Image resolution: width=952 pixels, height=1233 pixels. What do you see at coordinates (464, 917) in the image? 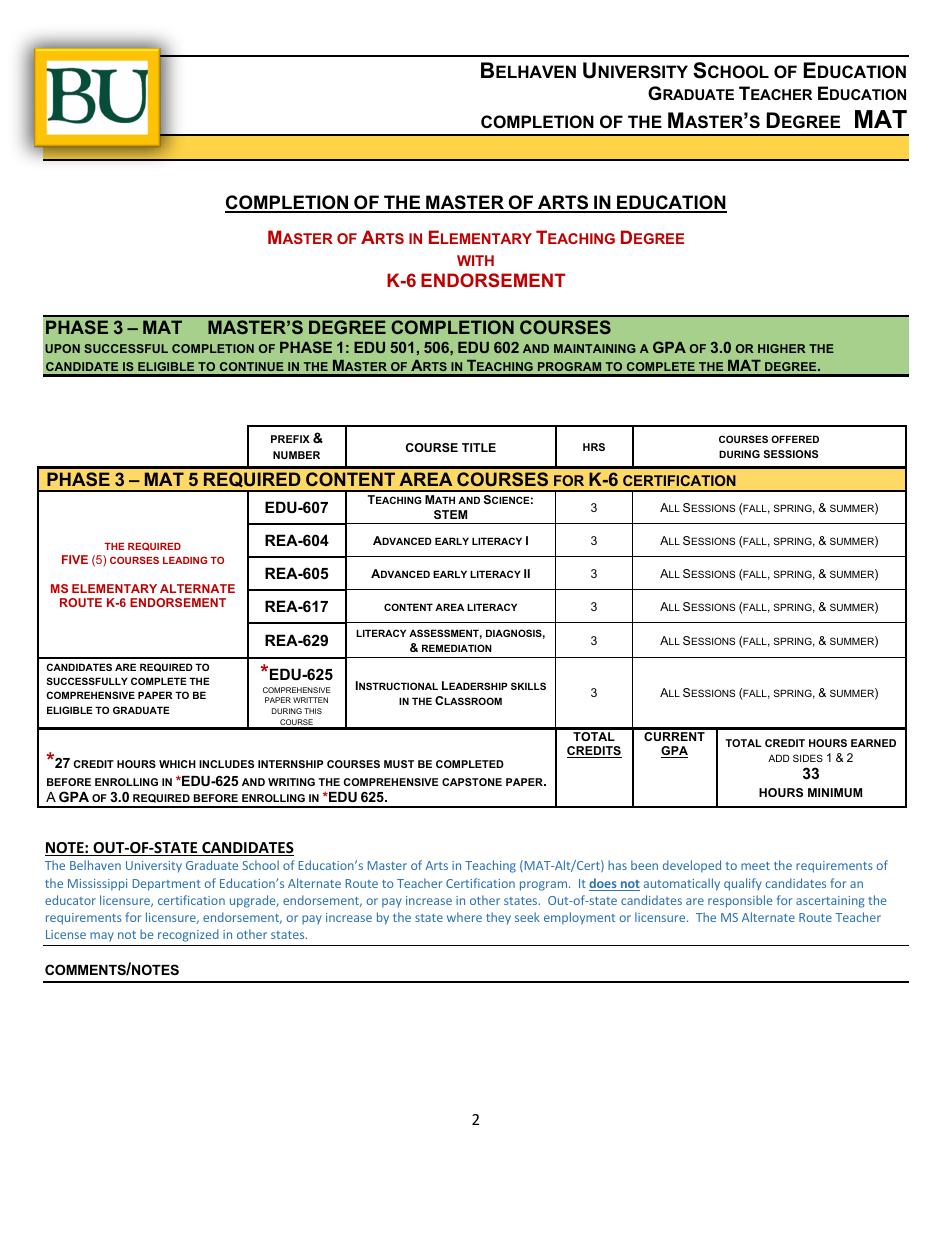
I see `where` at bounding box center [464, 917].
